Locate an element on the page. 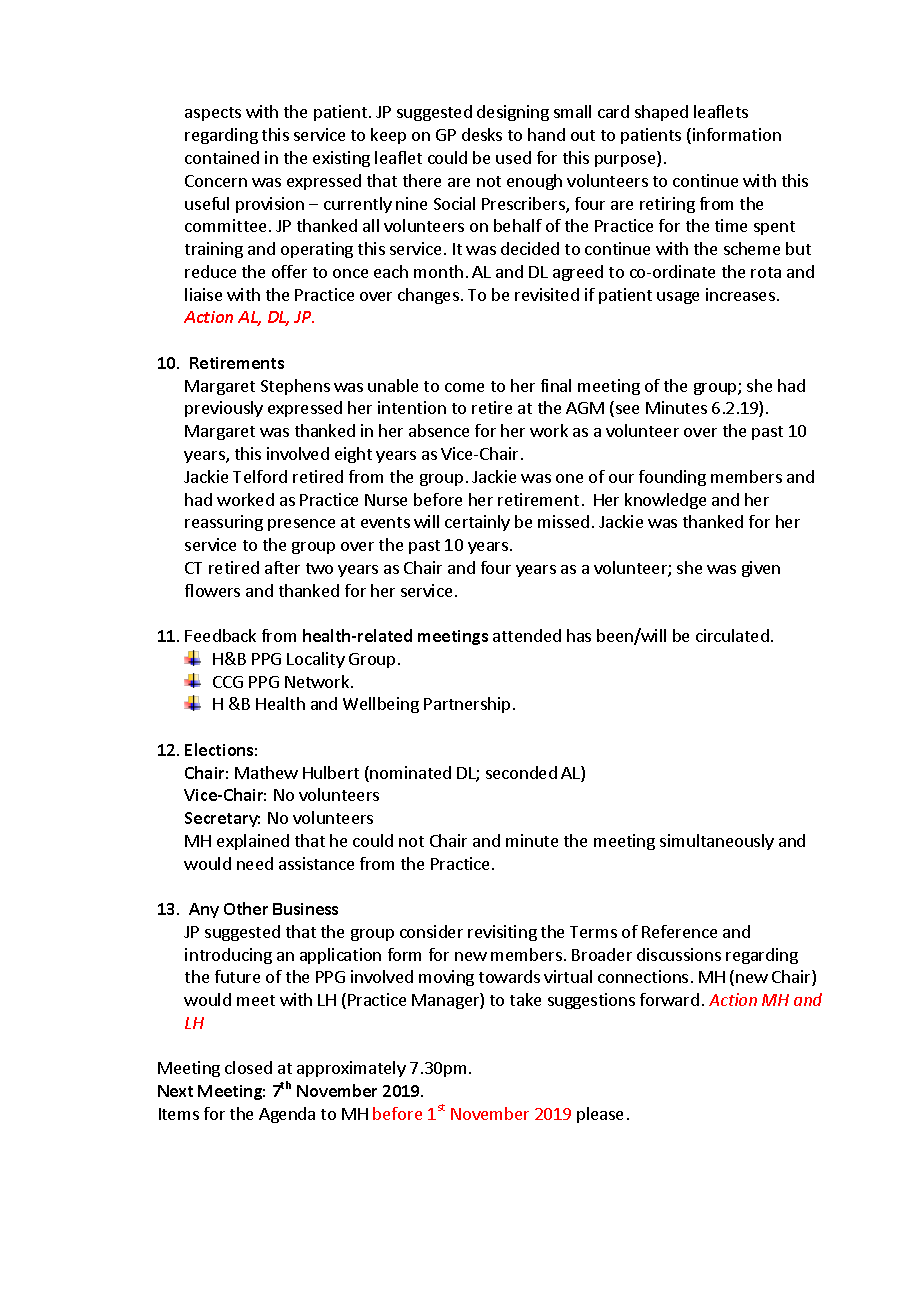 The height and width of the document is (1308, 924). contained is located at coordinates (222, 157).
